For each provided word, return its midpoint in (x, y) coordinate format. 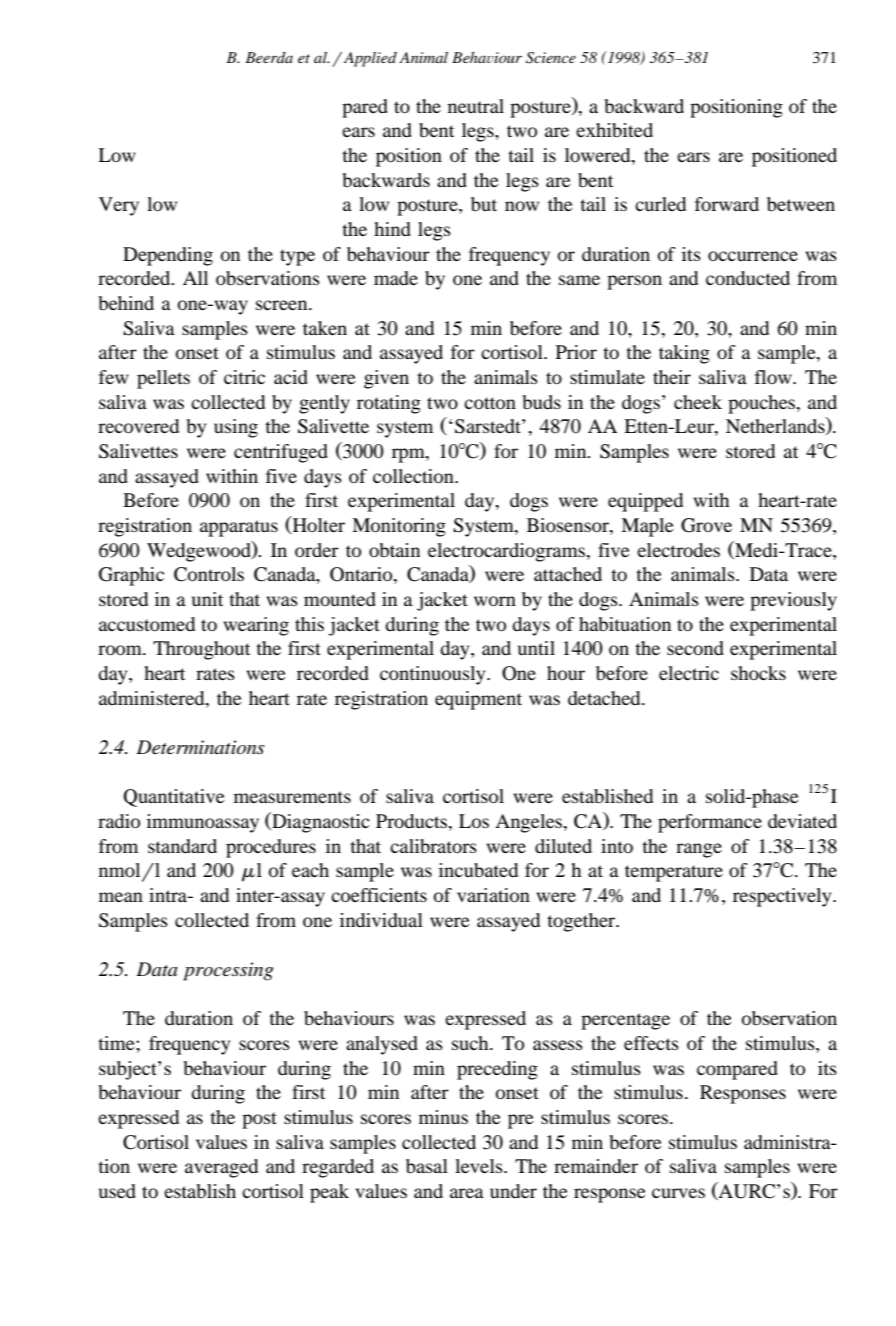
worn (495, 601)
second (695, 648)
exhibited (614, 130)
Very (119, 206)
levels (480, 1166)
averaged (221, 1168)
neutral (476, 106)
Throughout (201, 650)
